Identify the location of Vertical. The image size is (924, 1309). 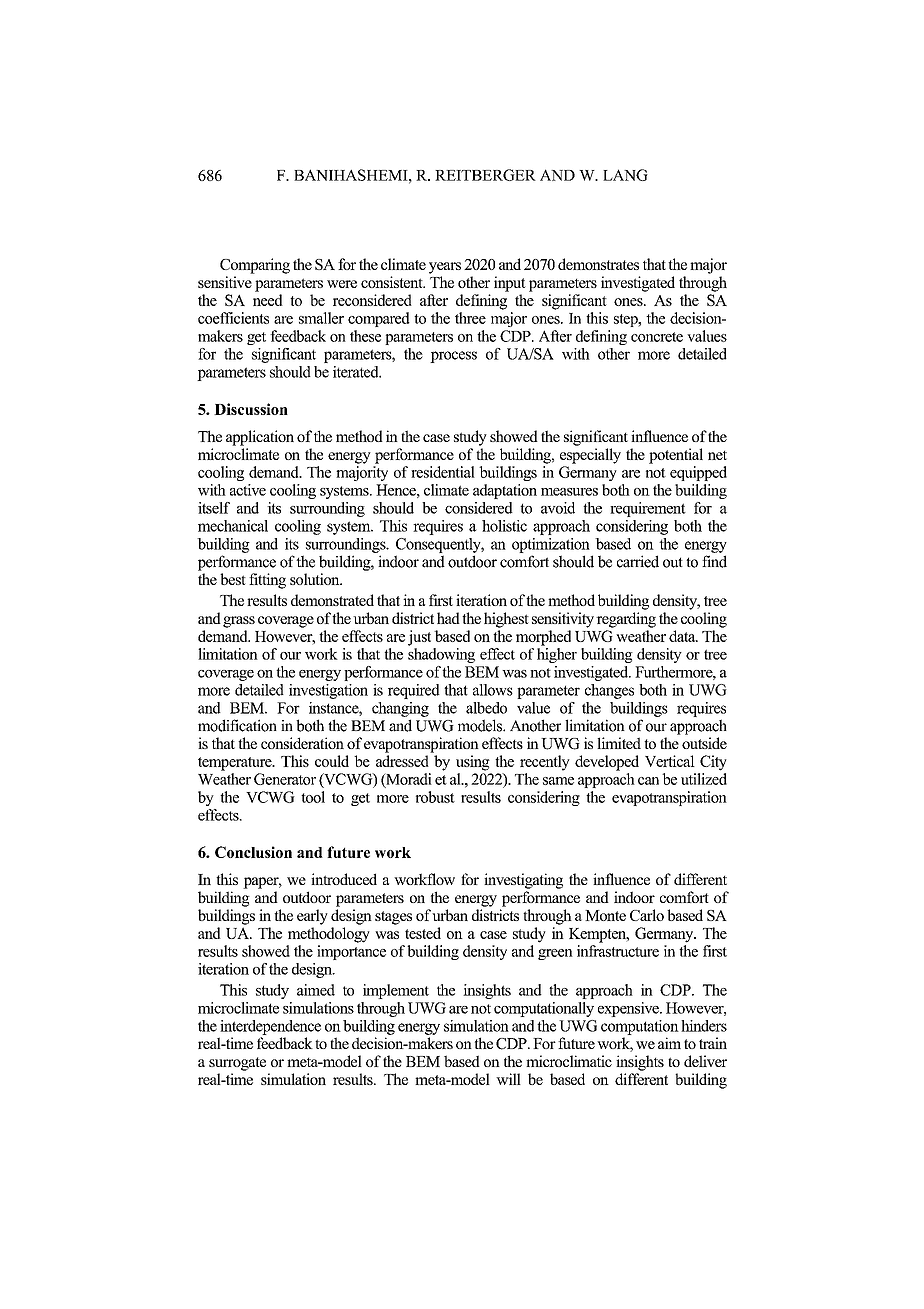
(670, 761).
